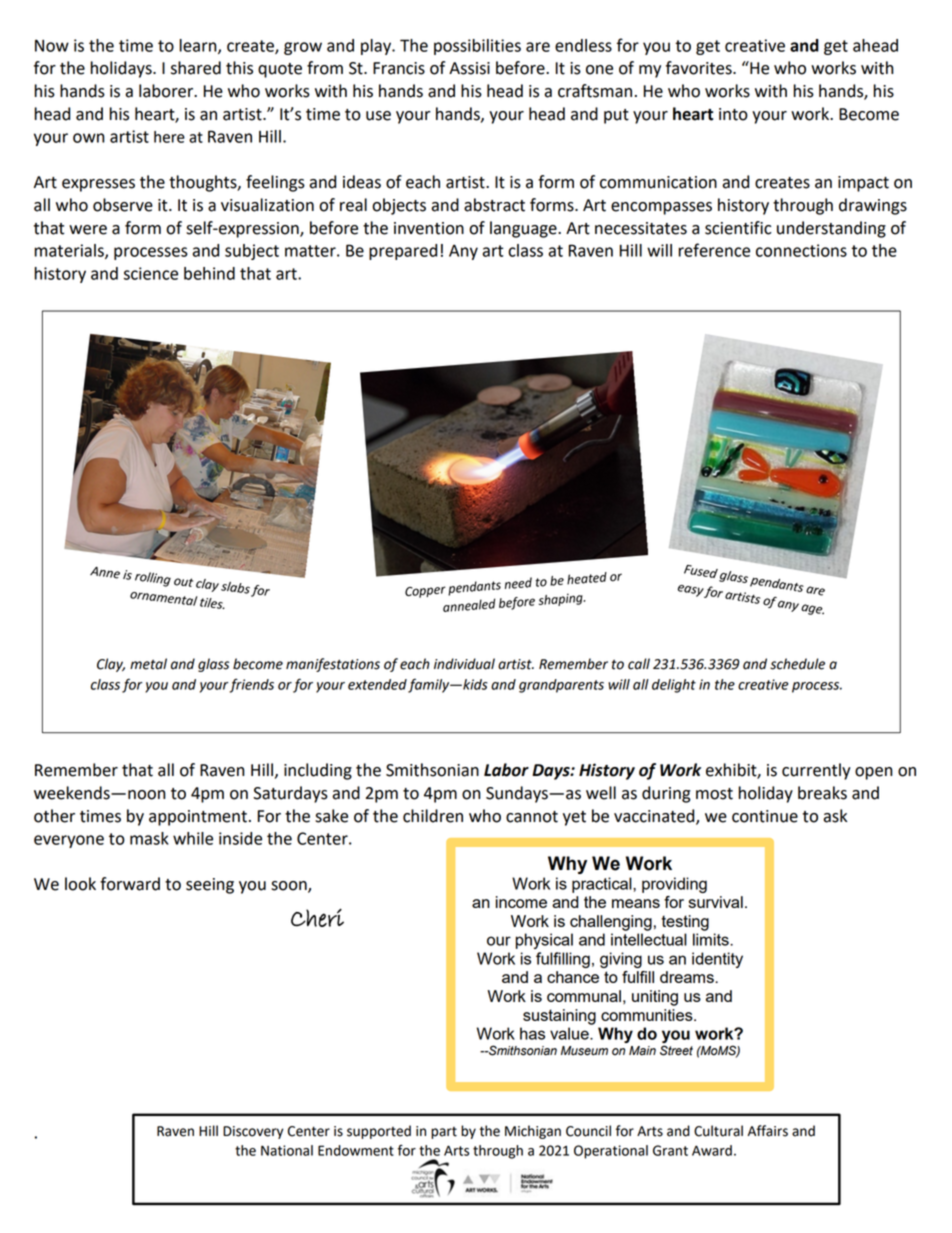 The image size is (952, 1233). I want to click on Assisi, so click(469, 68).
